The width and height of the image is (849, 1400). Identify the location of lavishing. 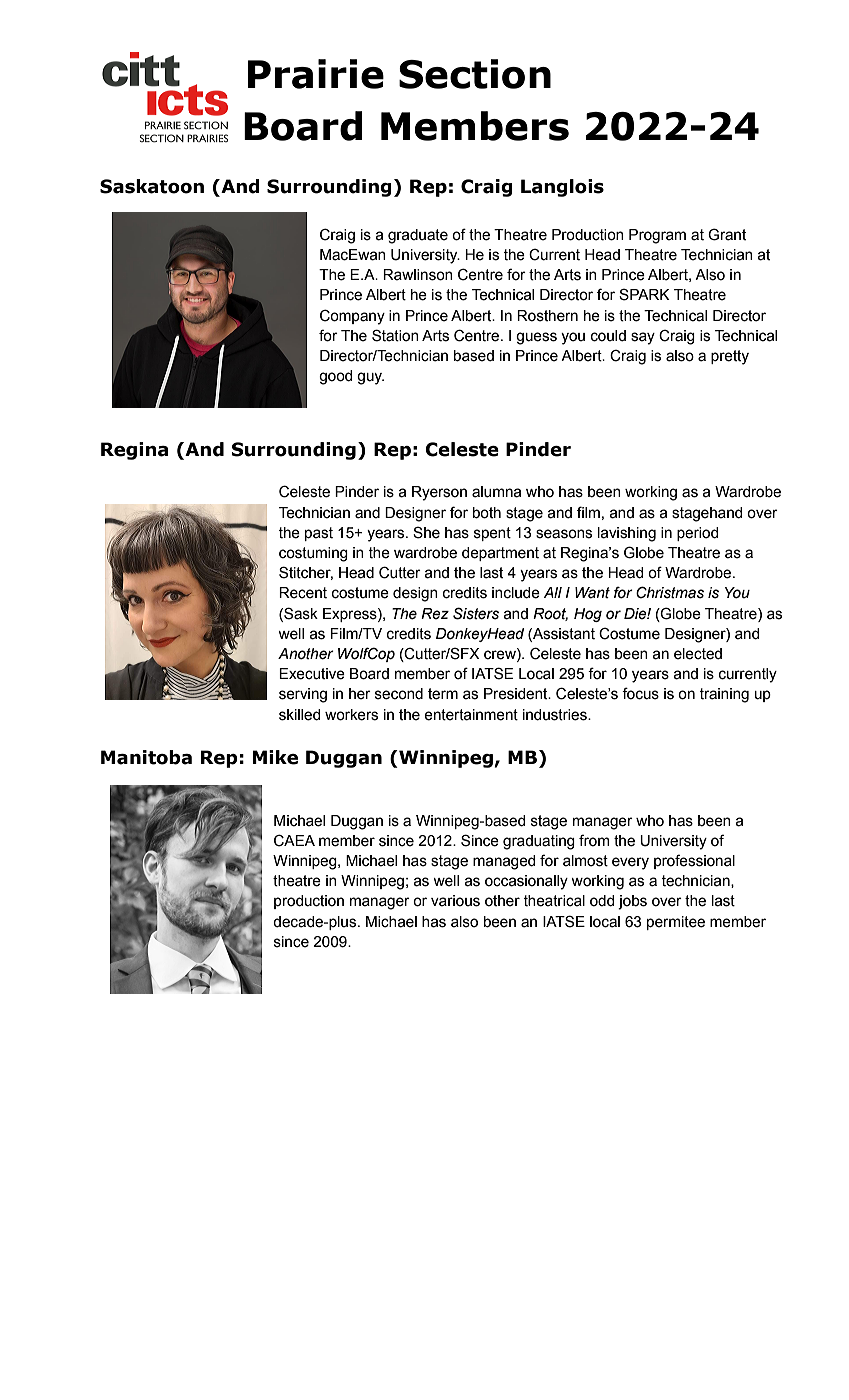
(627, 534).
